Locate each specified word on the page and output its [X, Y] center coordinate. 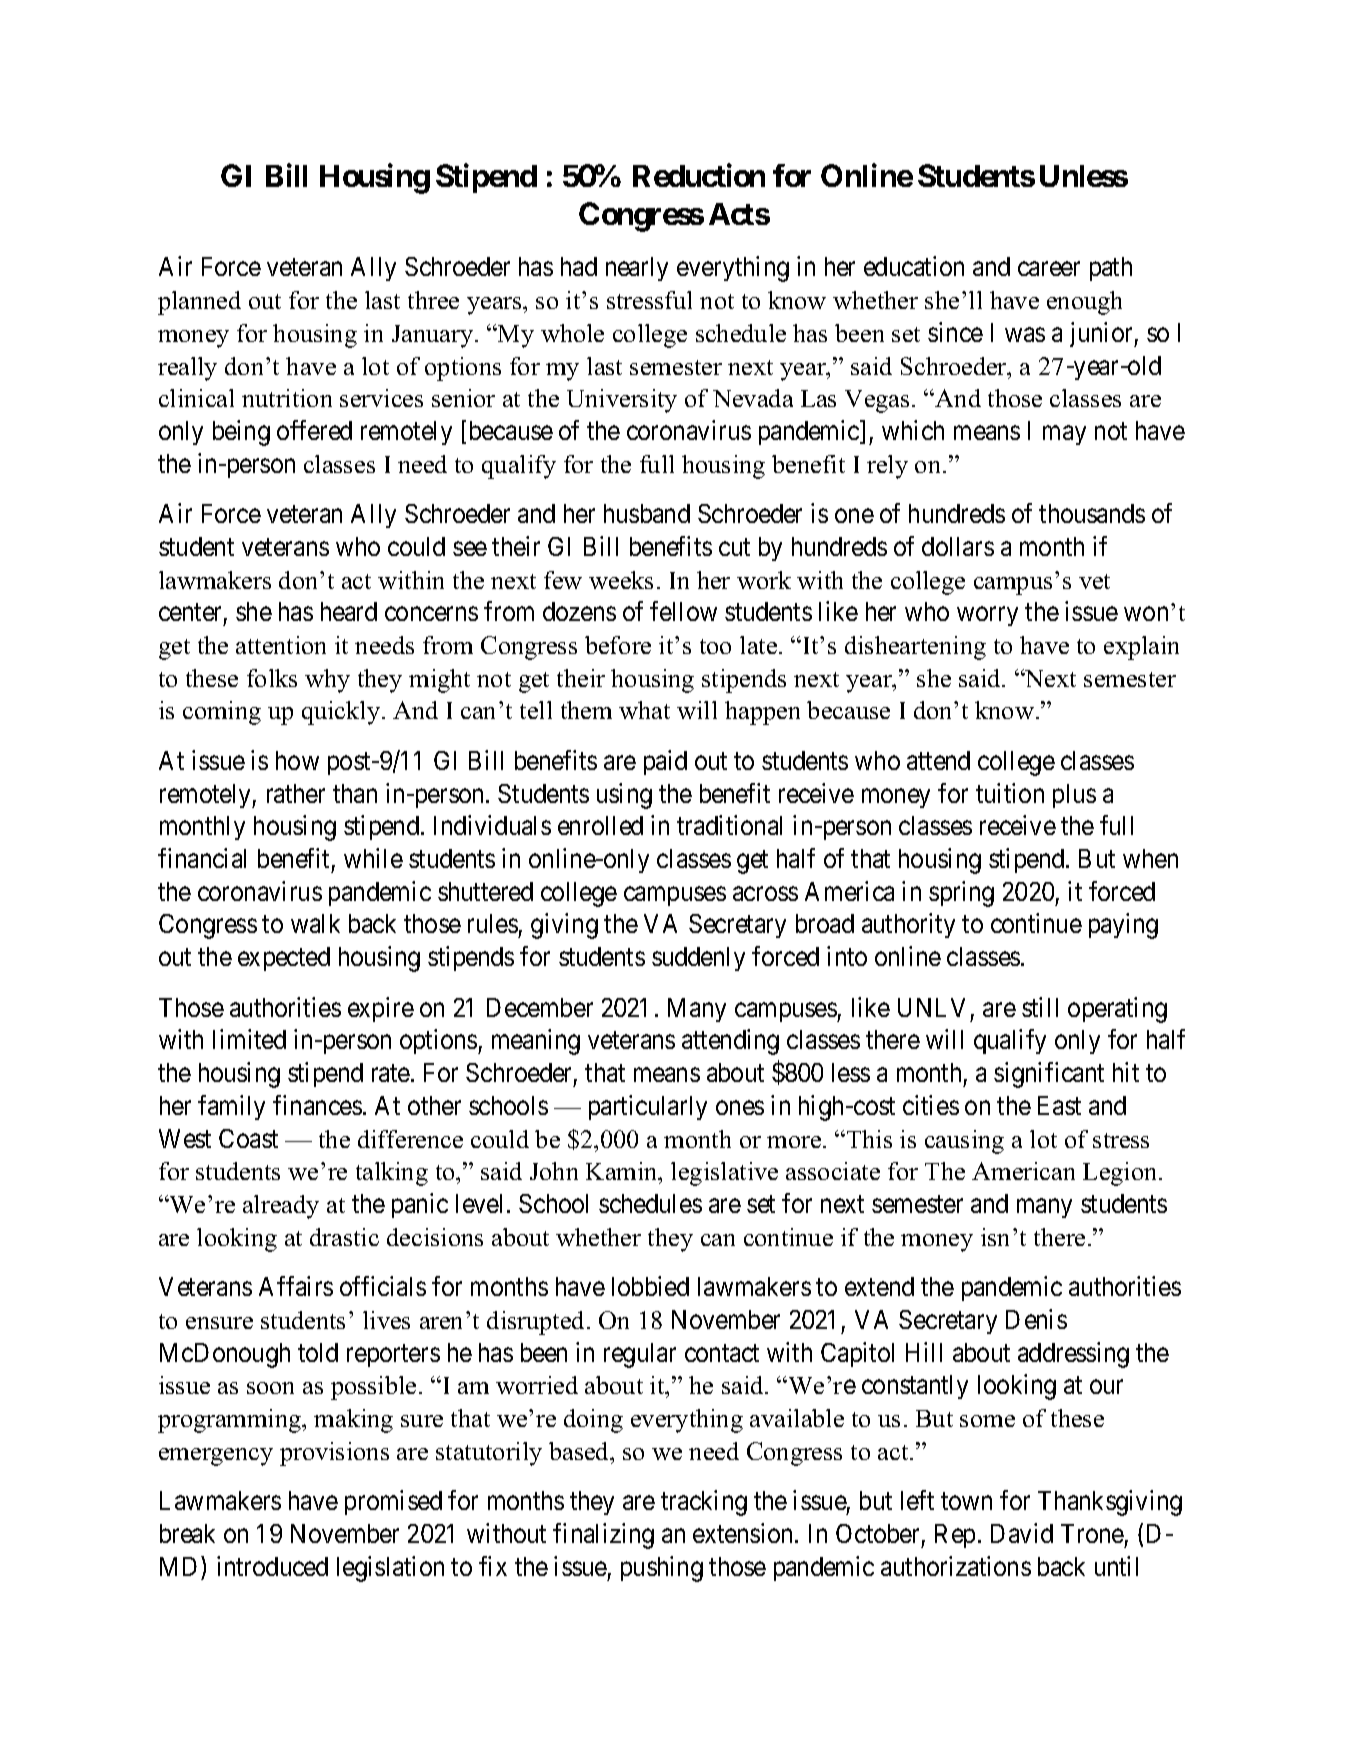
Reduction [699, 175]
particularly [648, 1107]
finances [317, 1105]
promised [393, 1502]
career [1049, 269]
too [715, 646]
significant [1049, 1075]
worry [987, 616]
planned [199, 303]
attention [281, 645]
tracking [704, 1503]
